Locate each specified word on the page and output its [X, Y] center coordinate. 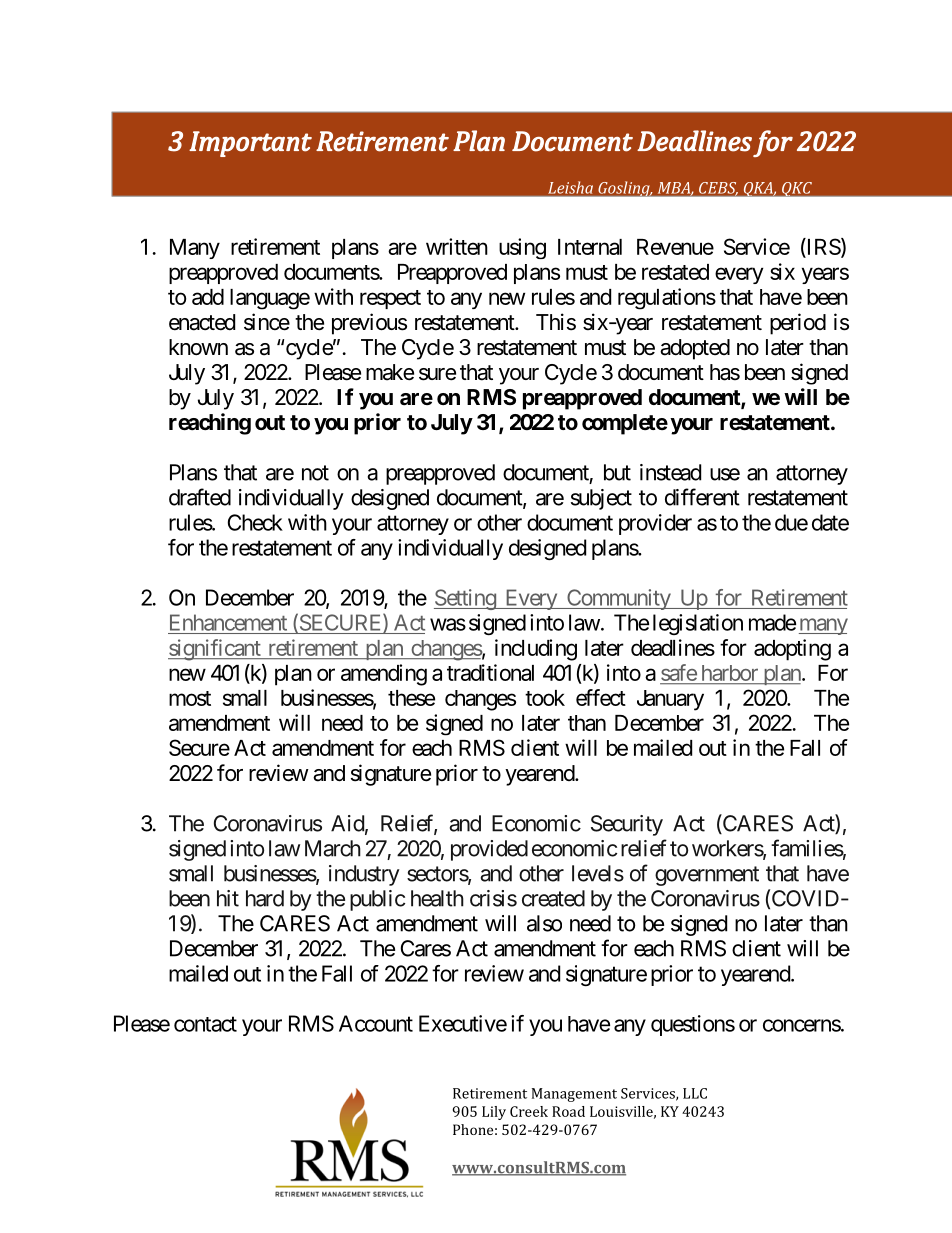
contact [205, 1024]
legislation [698, 624]
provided [489, 850]
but [617, 472]
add [208, 297]
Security [627, 825]
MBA [675, 188]
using [522, 248]
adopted [695, 349]
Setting [465, 599]
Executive [463, 1023]
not [315, 473]
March [333, 848]
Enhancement [228, 622]
